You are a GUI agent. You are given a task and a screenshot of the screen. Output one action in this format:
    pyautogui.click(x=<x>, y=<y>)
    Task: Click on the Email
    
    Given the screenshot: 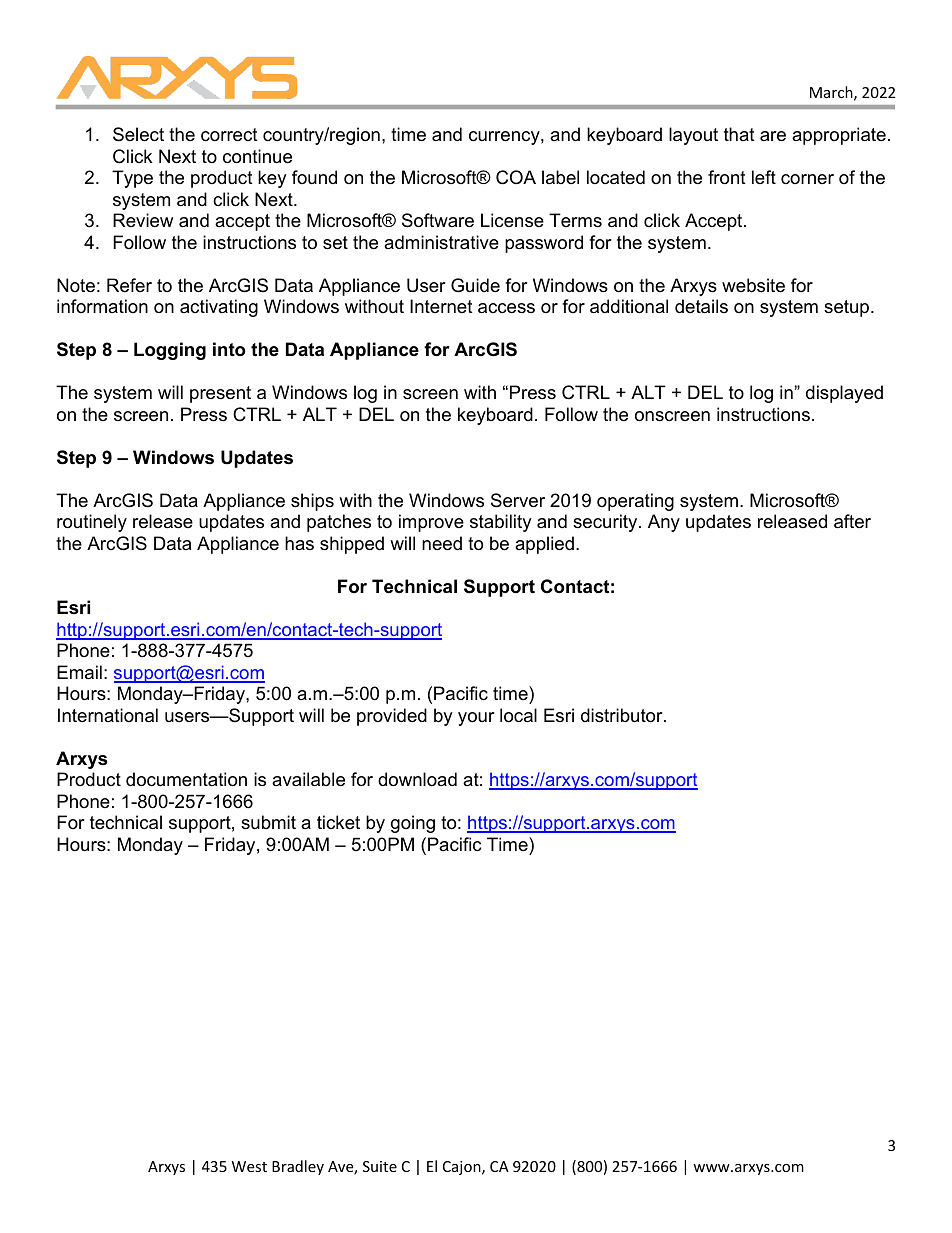 What is the action you would take?
    pyautogui.click(x=79, y=672)
